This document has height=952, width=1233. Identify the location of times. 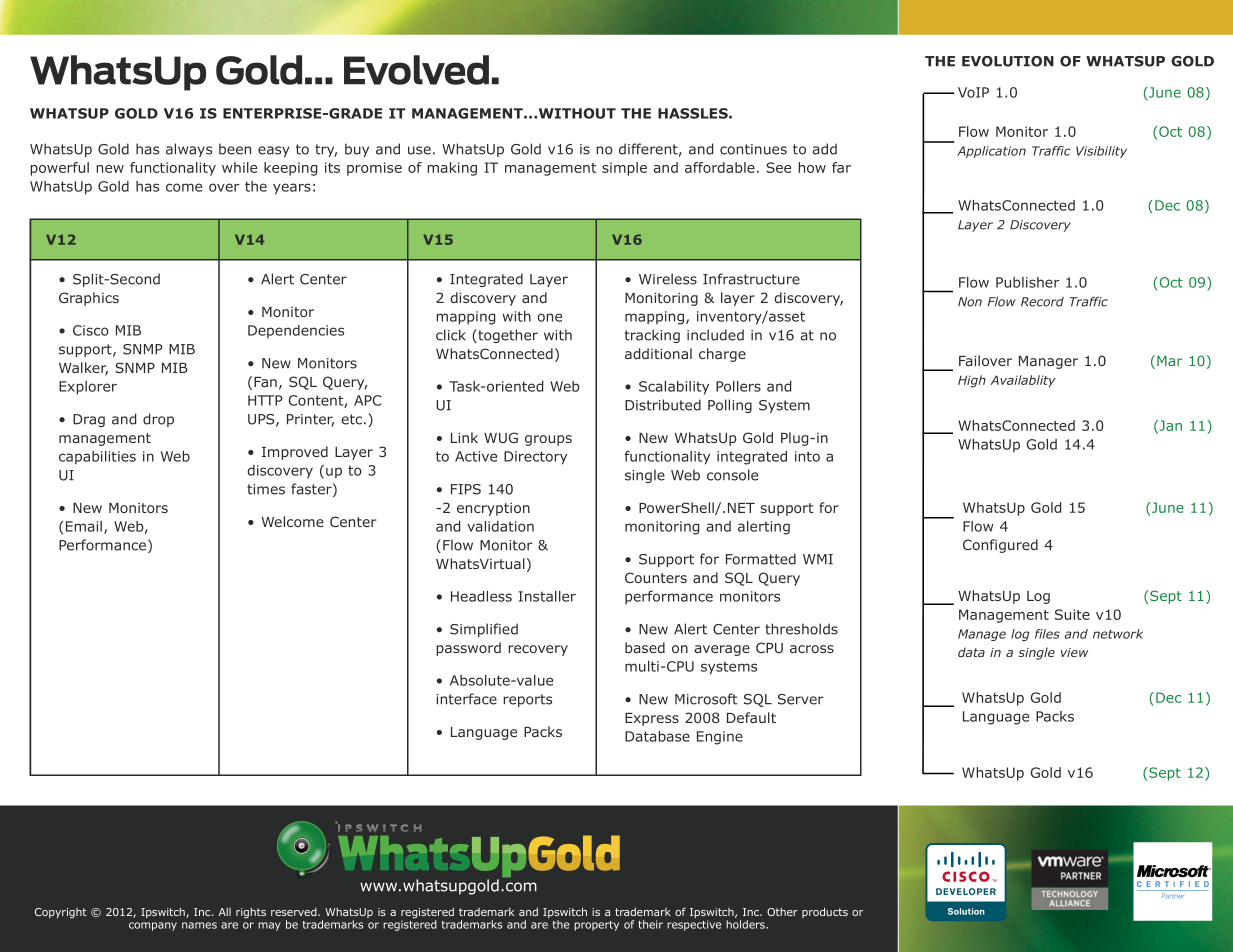
(266, 489).
